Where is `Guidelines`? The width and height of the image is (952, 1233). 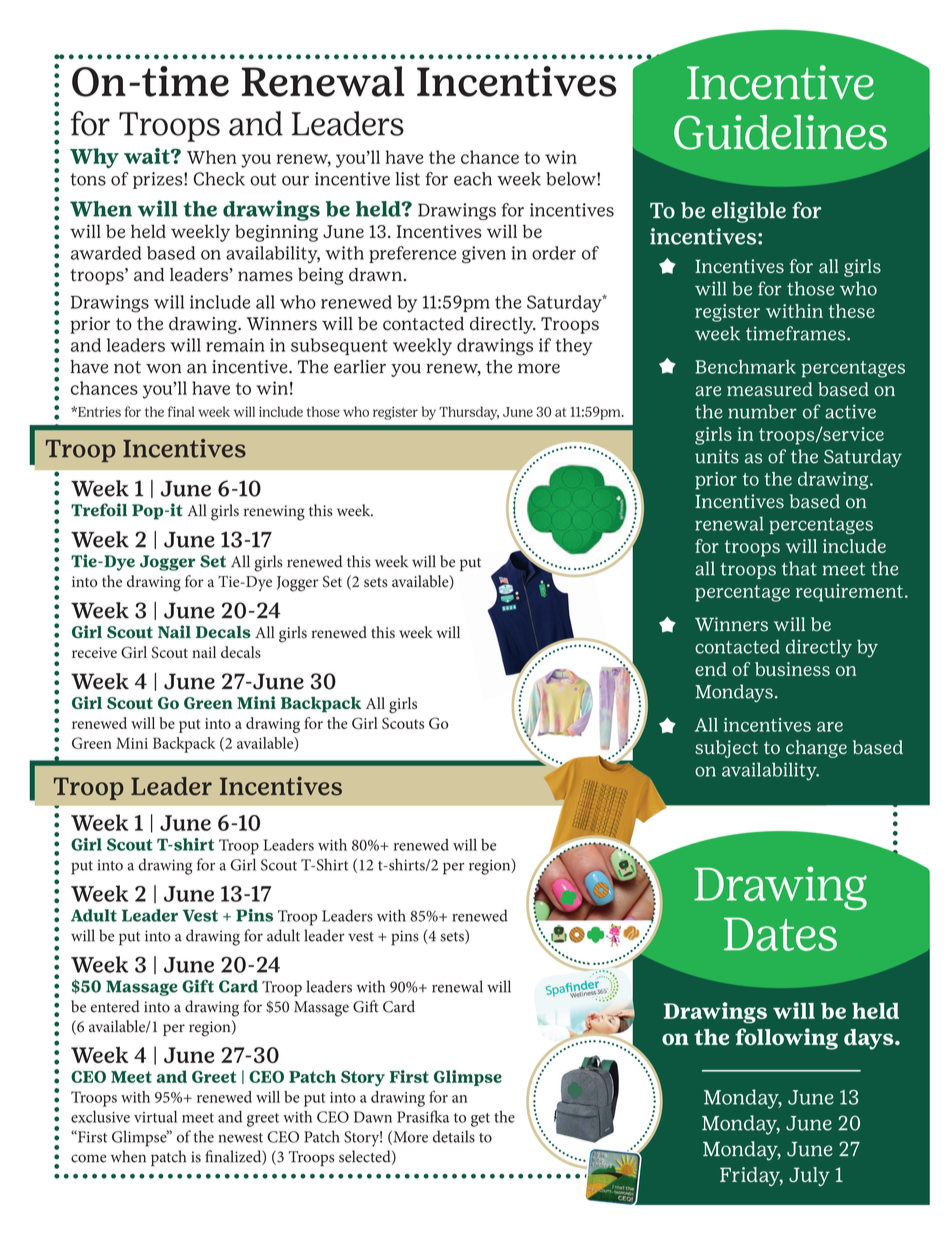
Guidelines is located at coordinates (780, 132).
